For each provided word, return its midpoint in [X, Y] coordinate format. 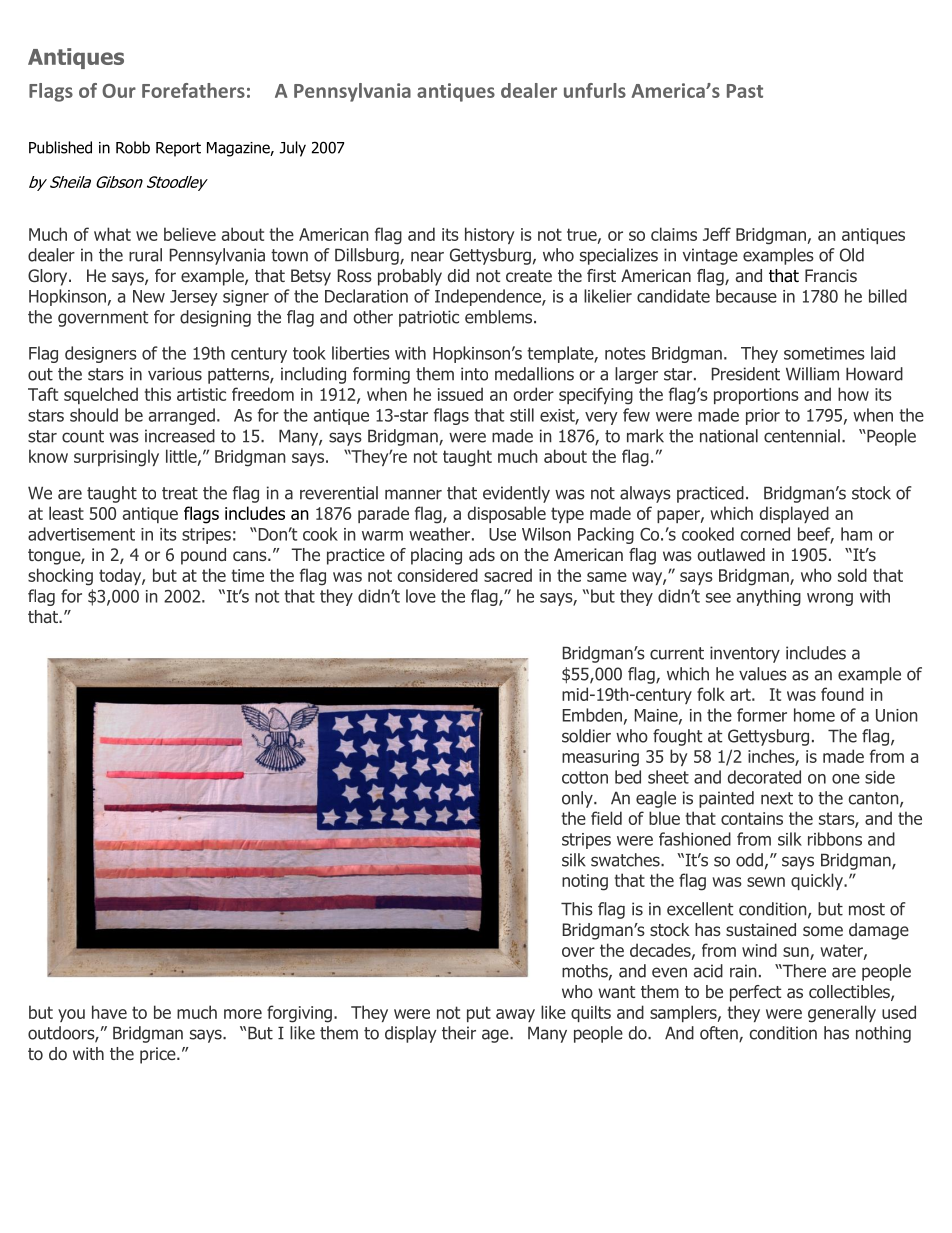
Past [745, 91]
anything [769, 597]
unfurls [595, 90]
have [109, 1012]
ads [482, 555]
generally [842, 1014]
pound [203, 556]
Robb [133, 147]
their [459, 1033]
